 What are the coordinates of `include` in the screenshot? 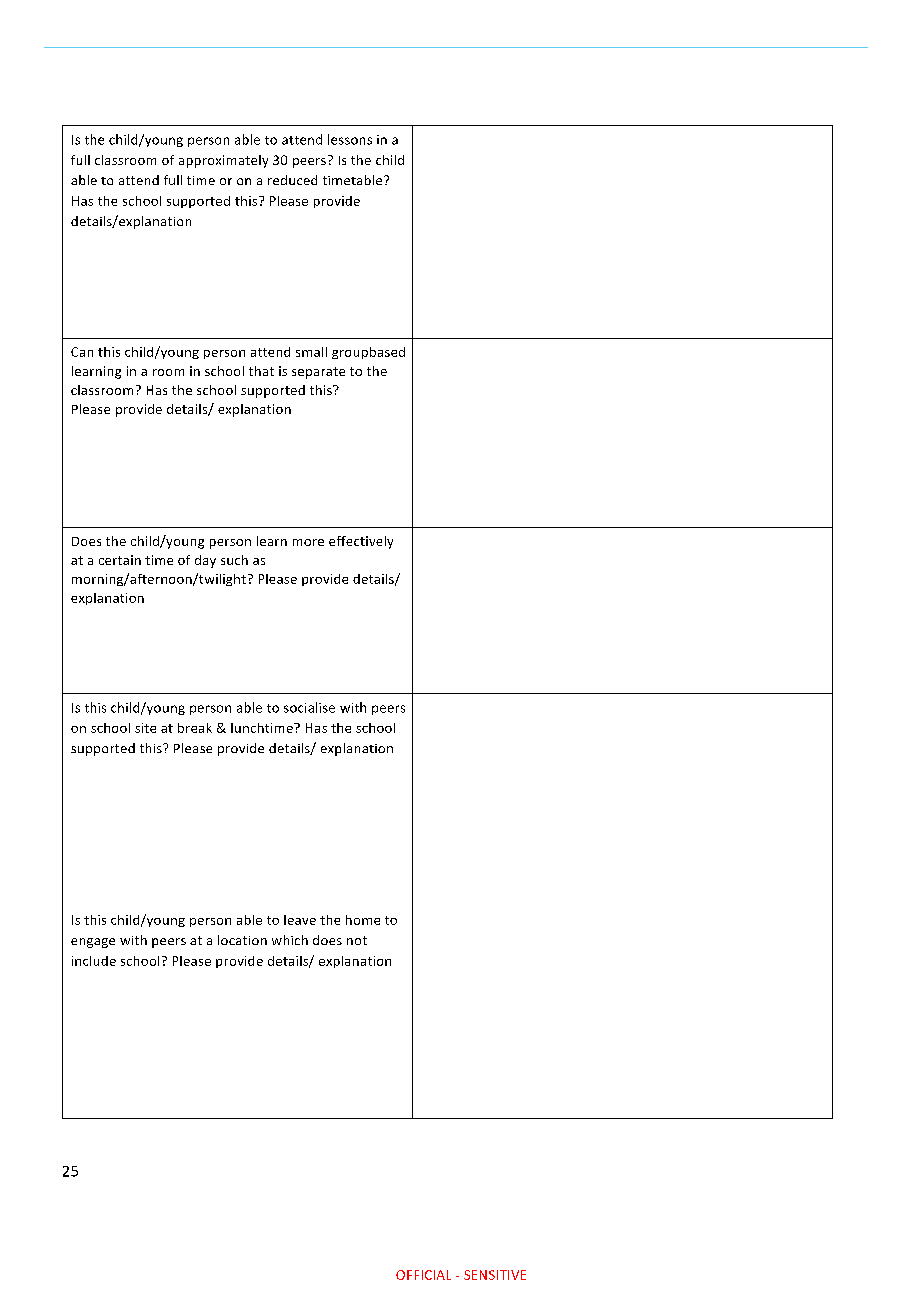 It's located at (94, 961).
